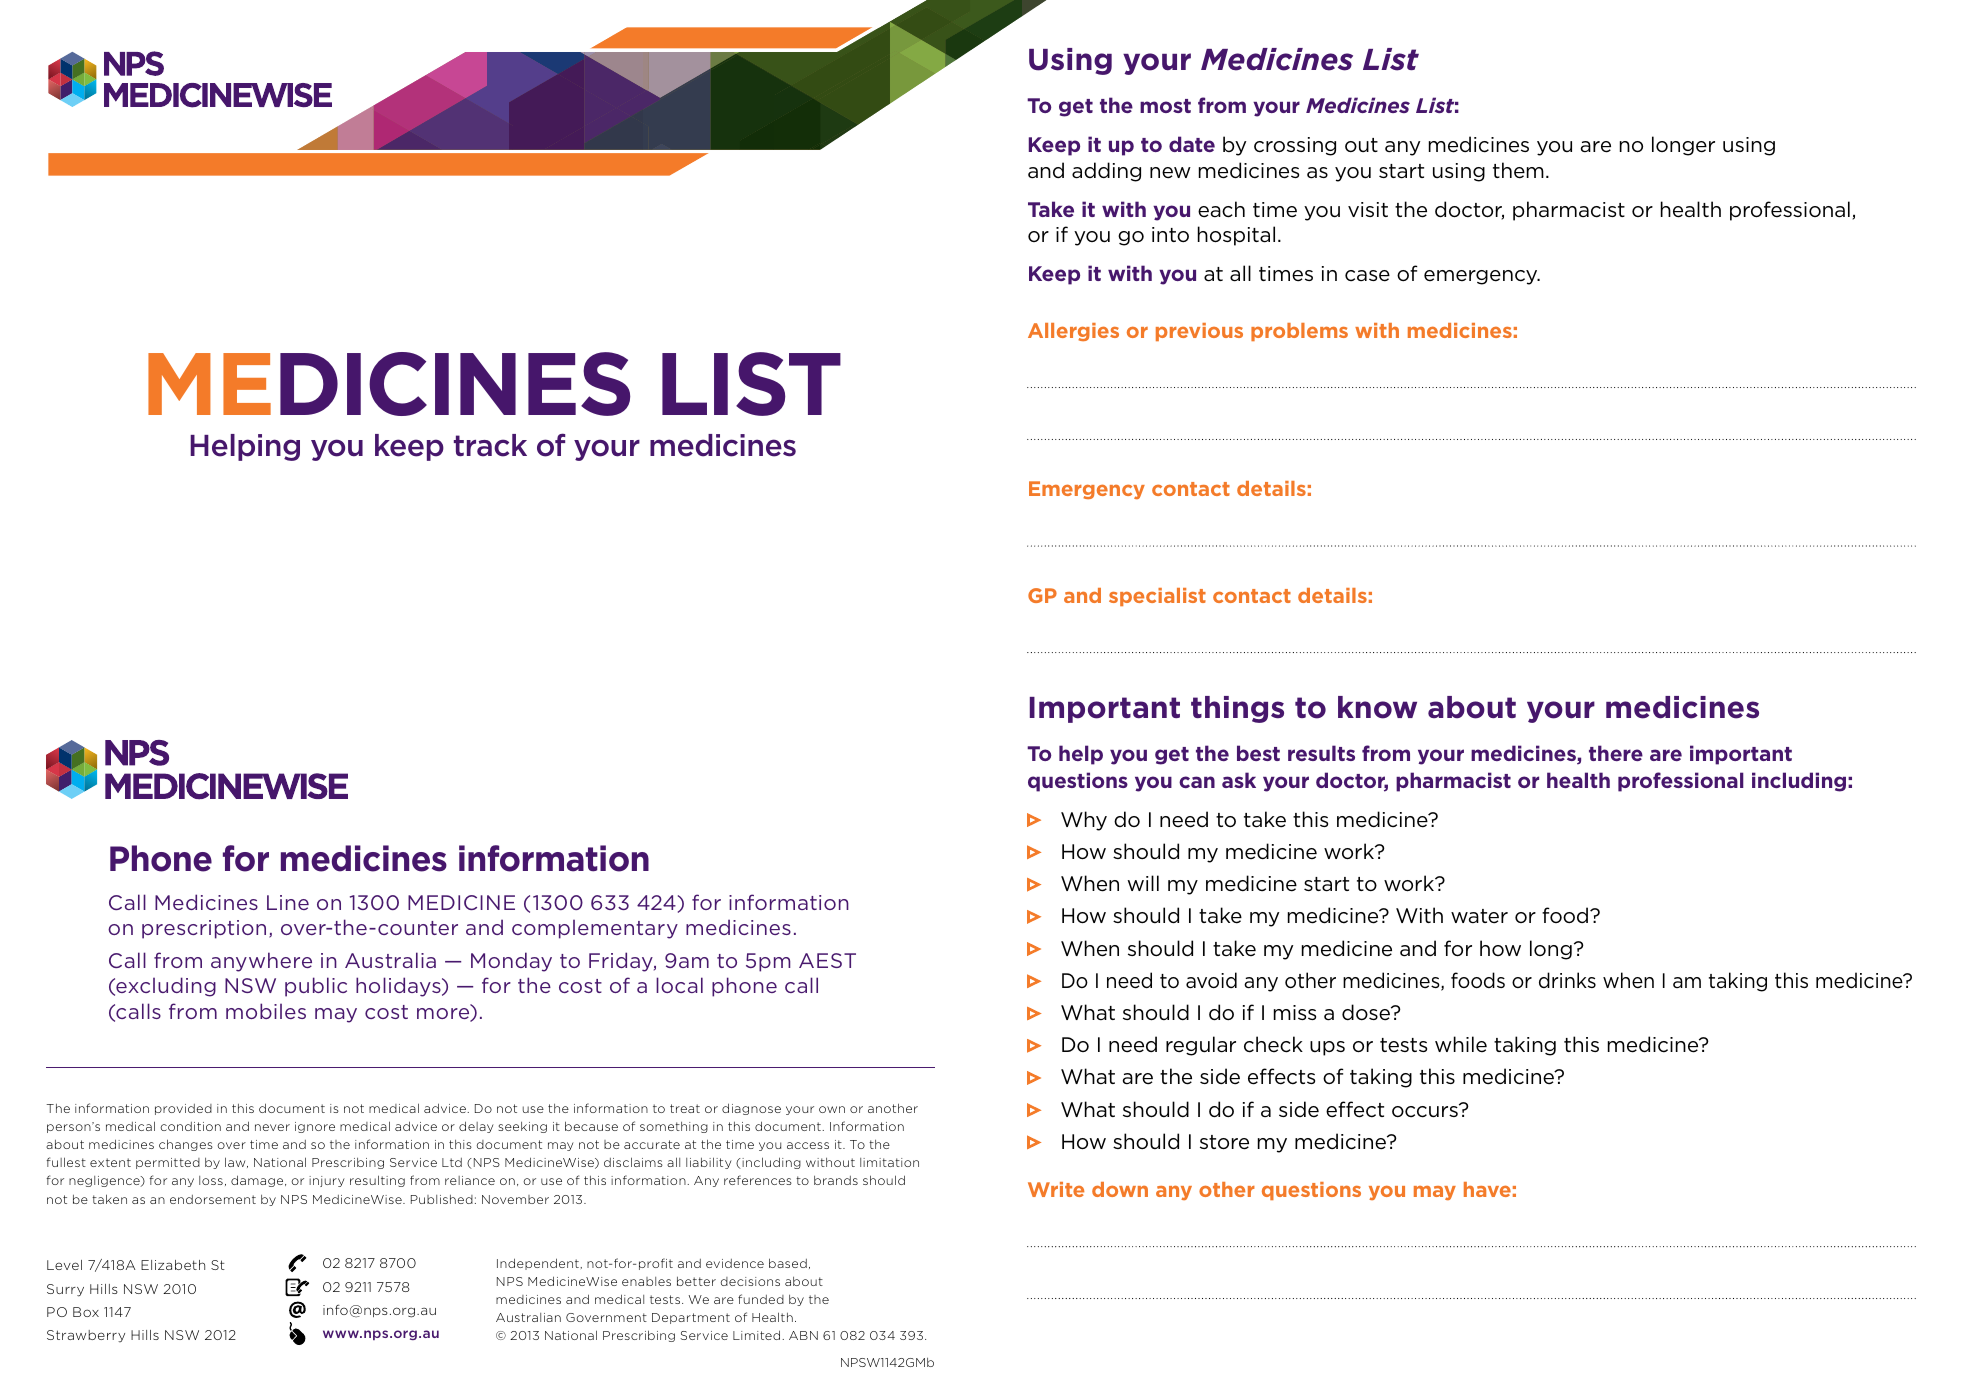  What do you see at coordinates (288, 902) in the image?
I see `Line` at bounding box center [288, 902].
